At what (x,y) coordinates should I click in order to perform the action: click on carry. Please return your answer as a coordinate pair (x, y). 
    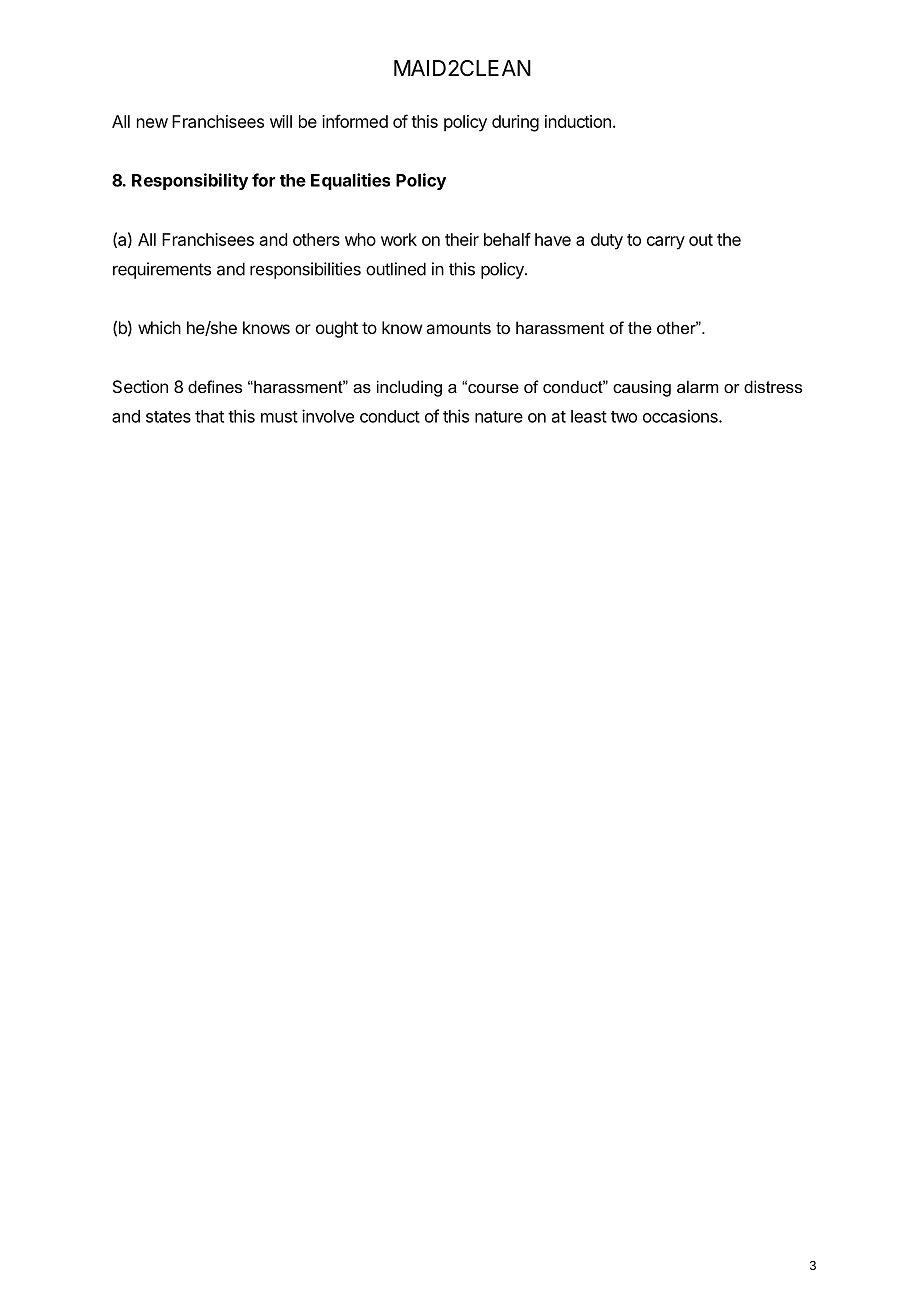
    Looking at the image, I should click on (666, 243).
